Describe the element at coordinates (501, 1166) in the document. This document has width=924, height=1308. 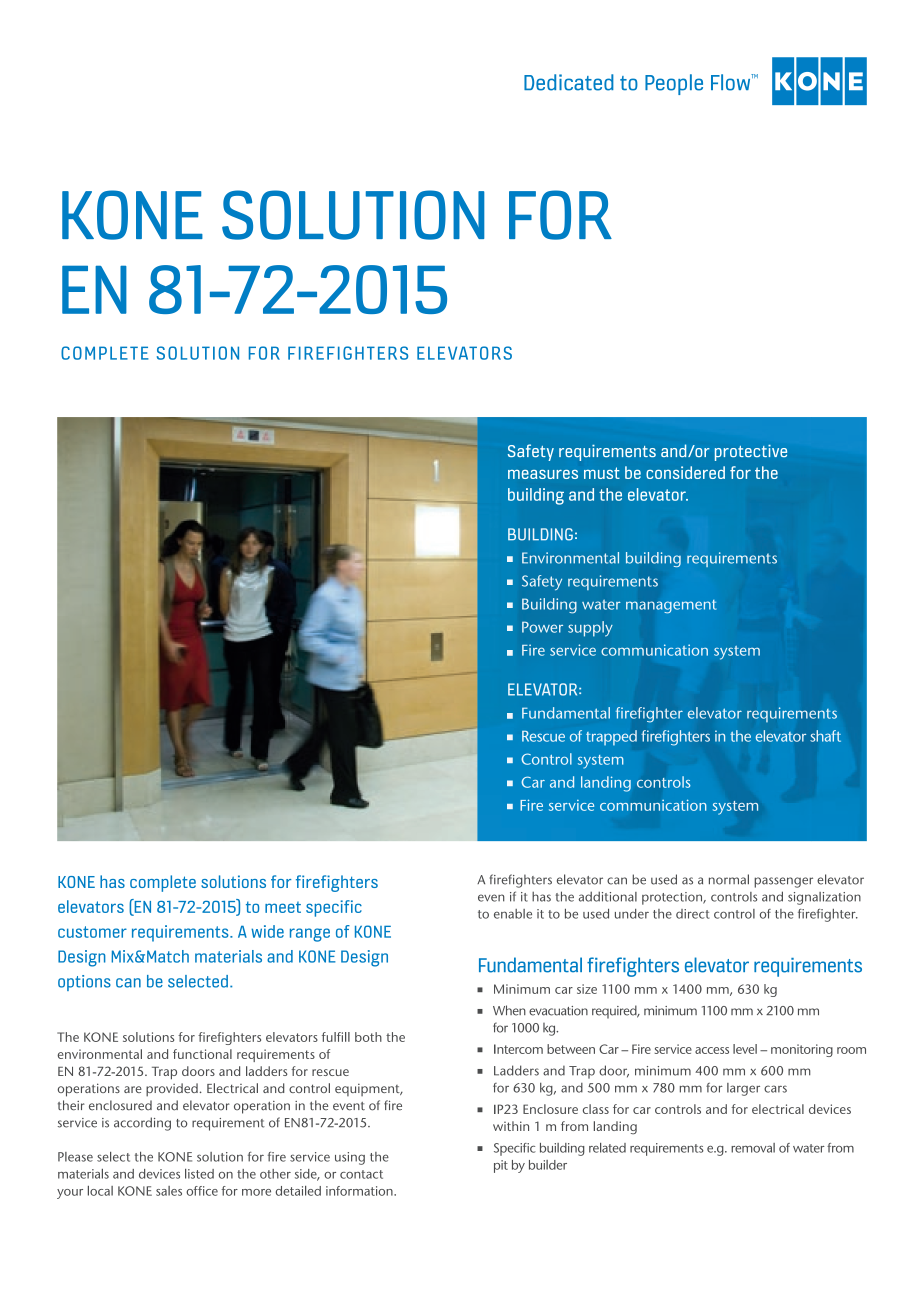
I see `pit` at that location.
